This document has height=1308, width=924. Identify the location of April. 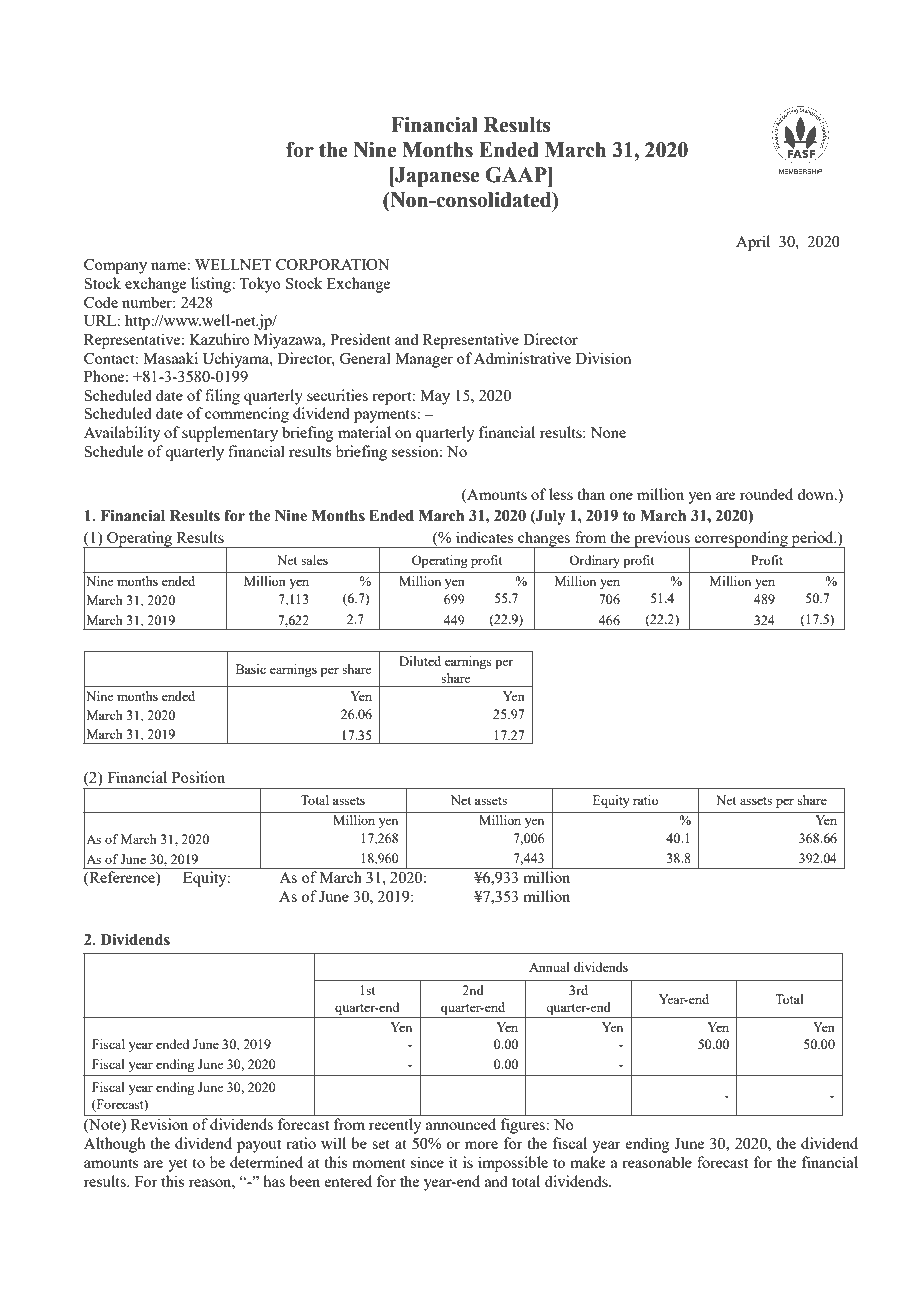
(753, 243).
